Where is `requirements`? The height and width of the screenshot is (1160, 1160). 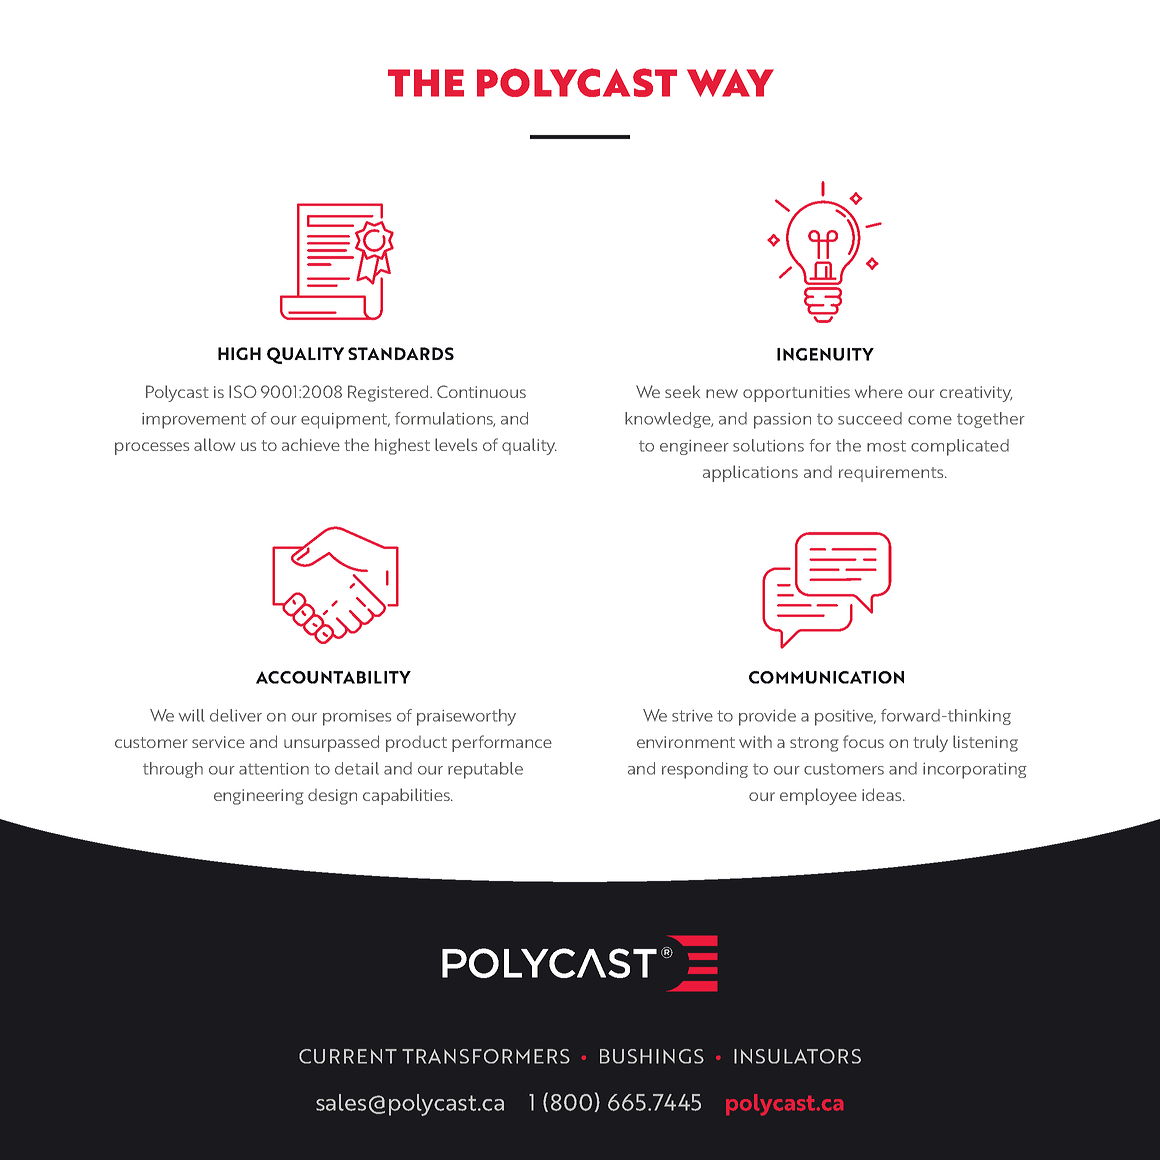
requirements is located at coordinates (892, 474).
